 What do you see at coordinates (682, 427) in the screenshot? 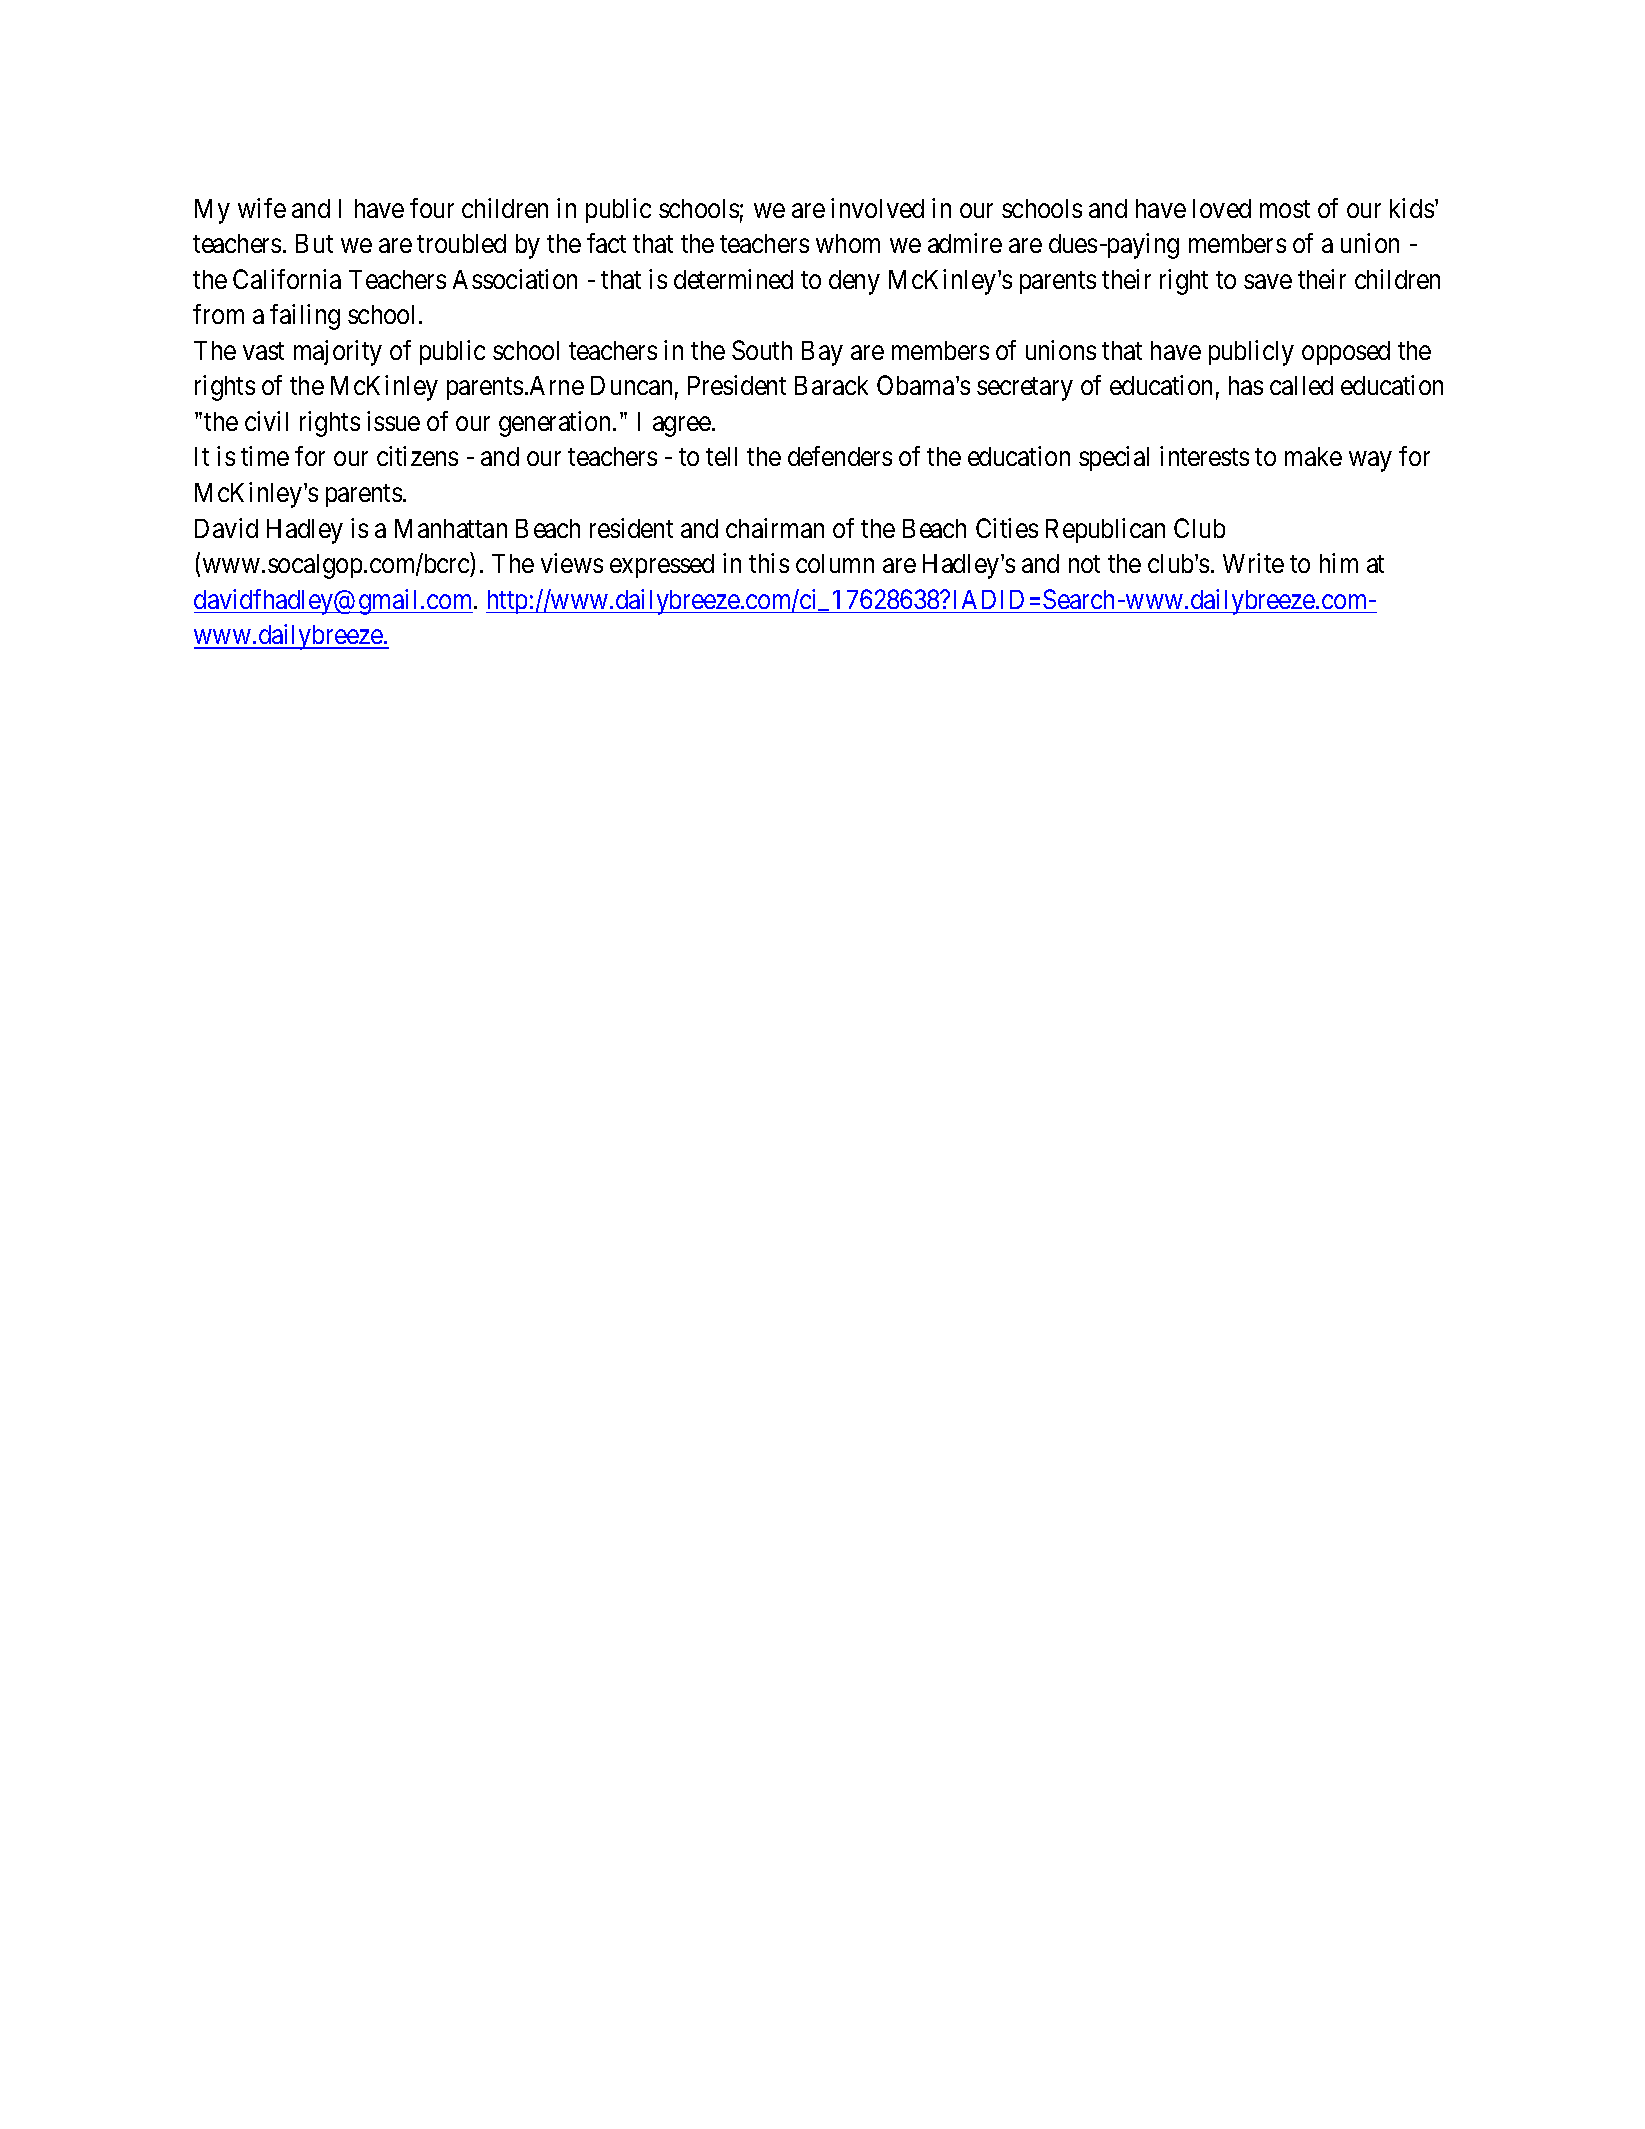
I see `agree` at bounding box center [682, 427].
